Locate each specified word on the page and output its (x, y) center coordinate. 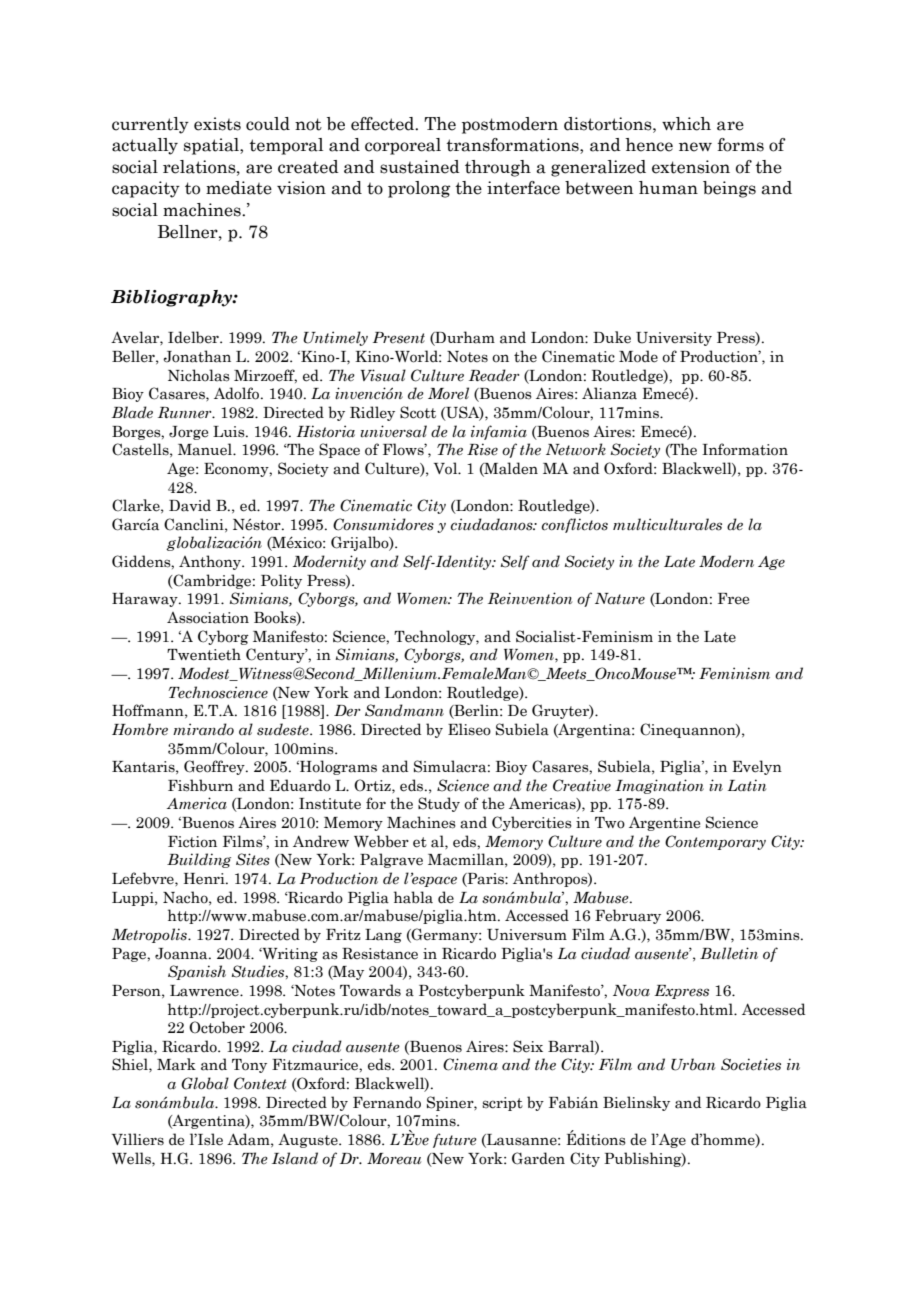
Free (733, 599)
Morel (448, 393)
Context (260, 1083)
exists (217, 124)
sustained (420, 167)
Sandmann (404, 710)
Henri (205, 879)
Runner (186, 413)
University (674, 339)
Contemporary (715, 842)
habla (413, 897)
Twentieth (204, 654)
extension (691, 167)
